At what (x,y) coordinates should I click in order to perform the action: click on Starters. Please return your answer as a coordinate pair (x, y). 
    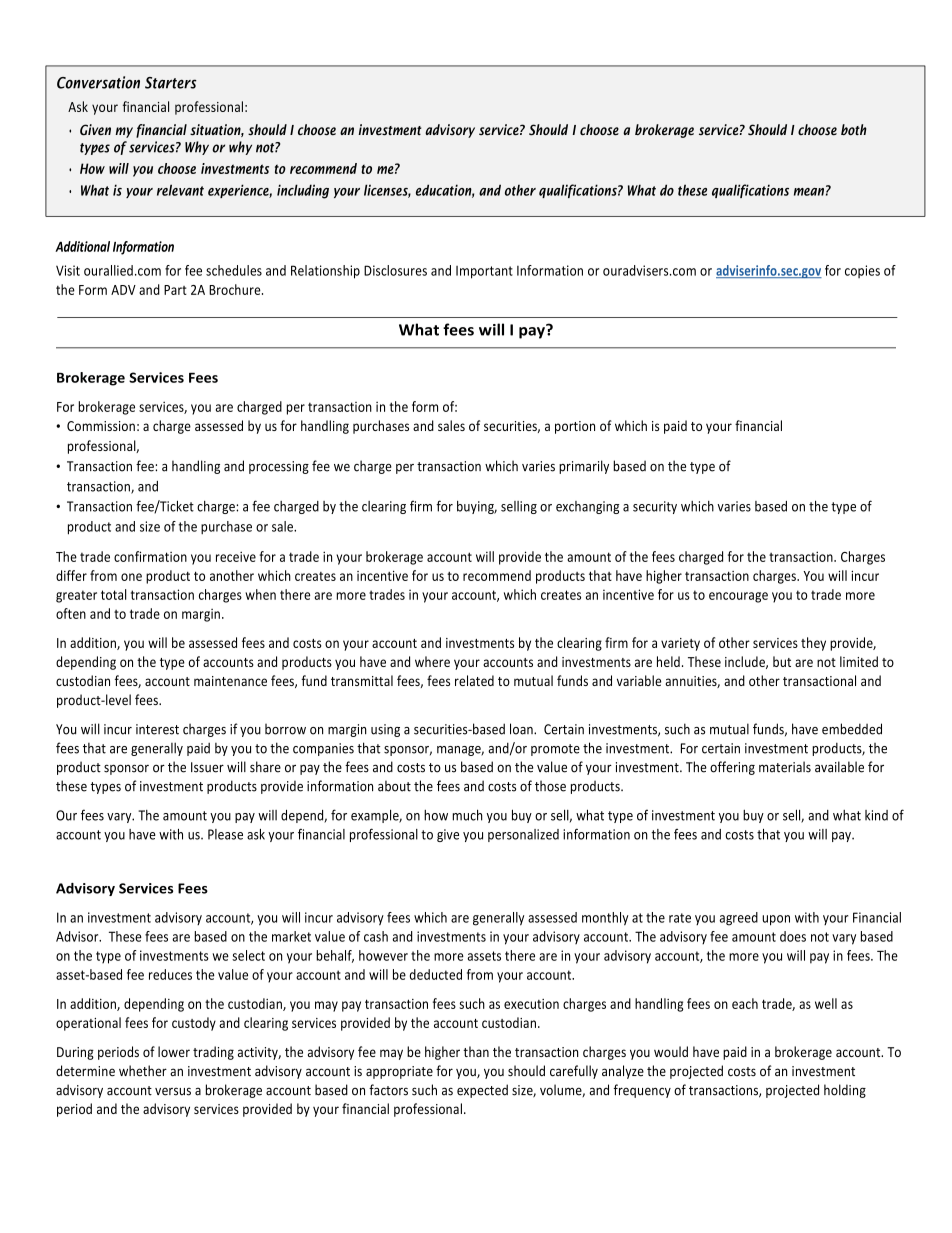
    Looking at the image, I should click on (171, 83).
